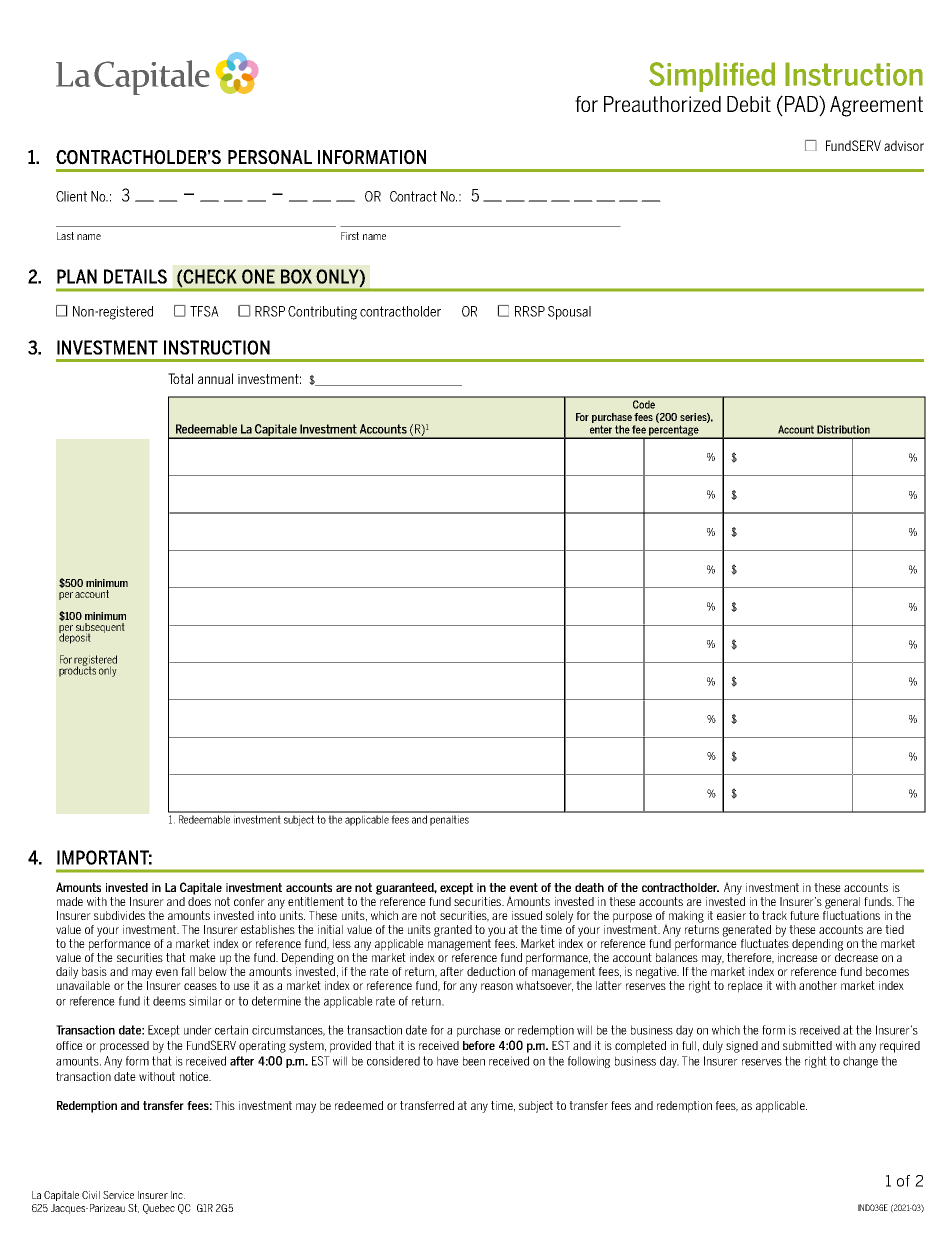 The height and width of the document is (1233, 952). I want to click on change, so click(860, 1062).
